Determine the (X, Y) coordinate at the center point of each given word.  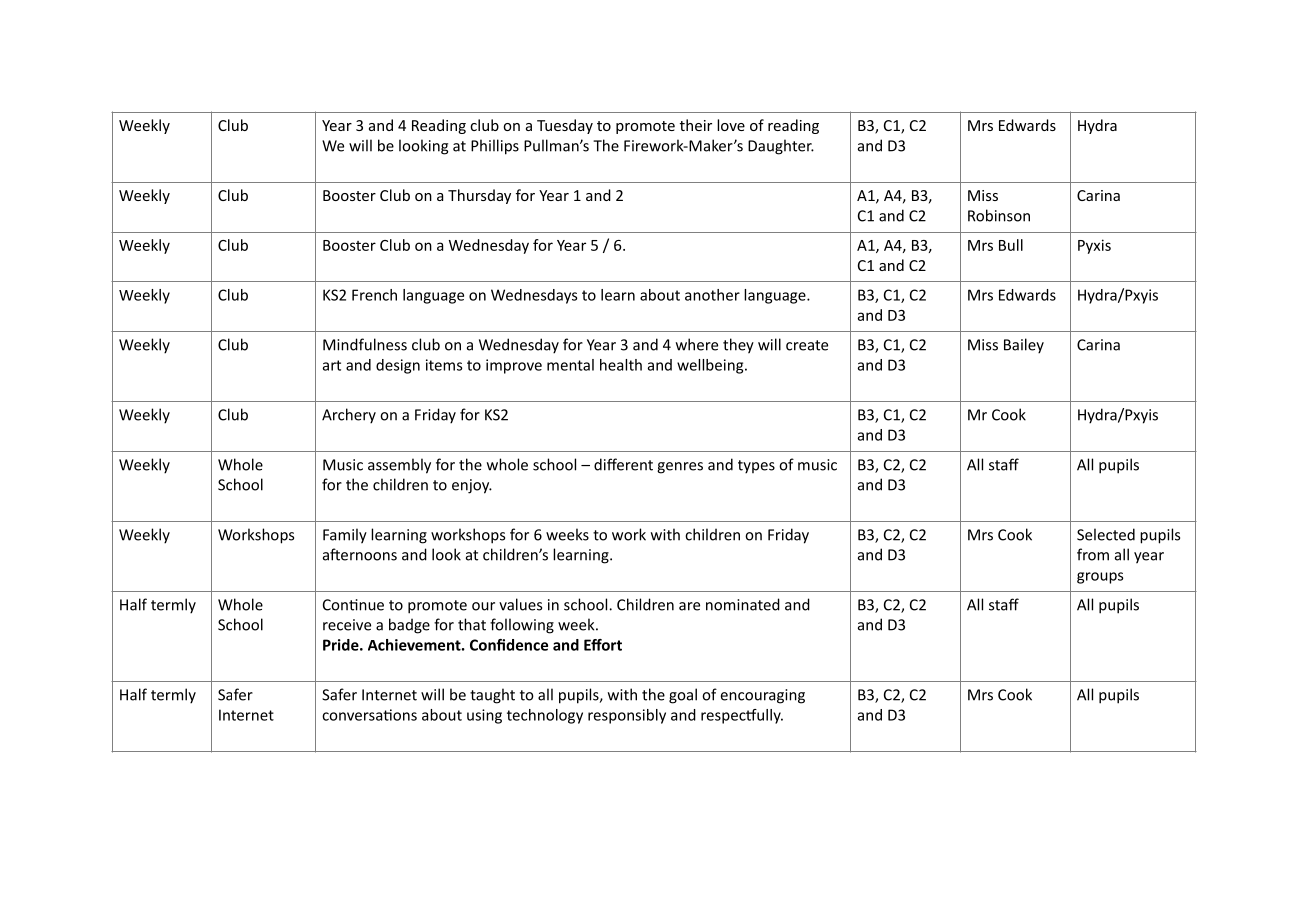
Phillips (495, 147)
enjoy (472, 486)
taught (492, 696)
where (697, 344)
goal (683, 696)
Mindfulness (365, 344)
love (731, 125)
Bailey (1024, 346)
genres (680, 468)
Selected (1106, 534)
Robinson (999, 215)
